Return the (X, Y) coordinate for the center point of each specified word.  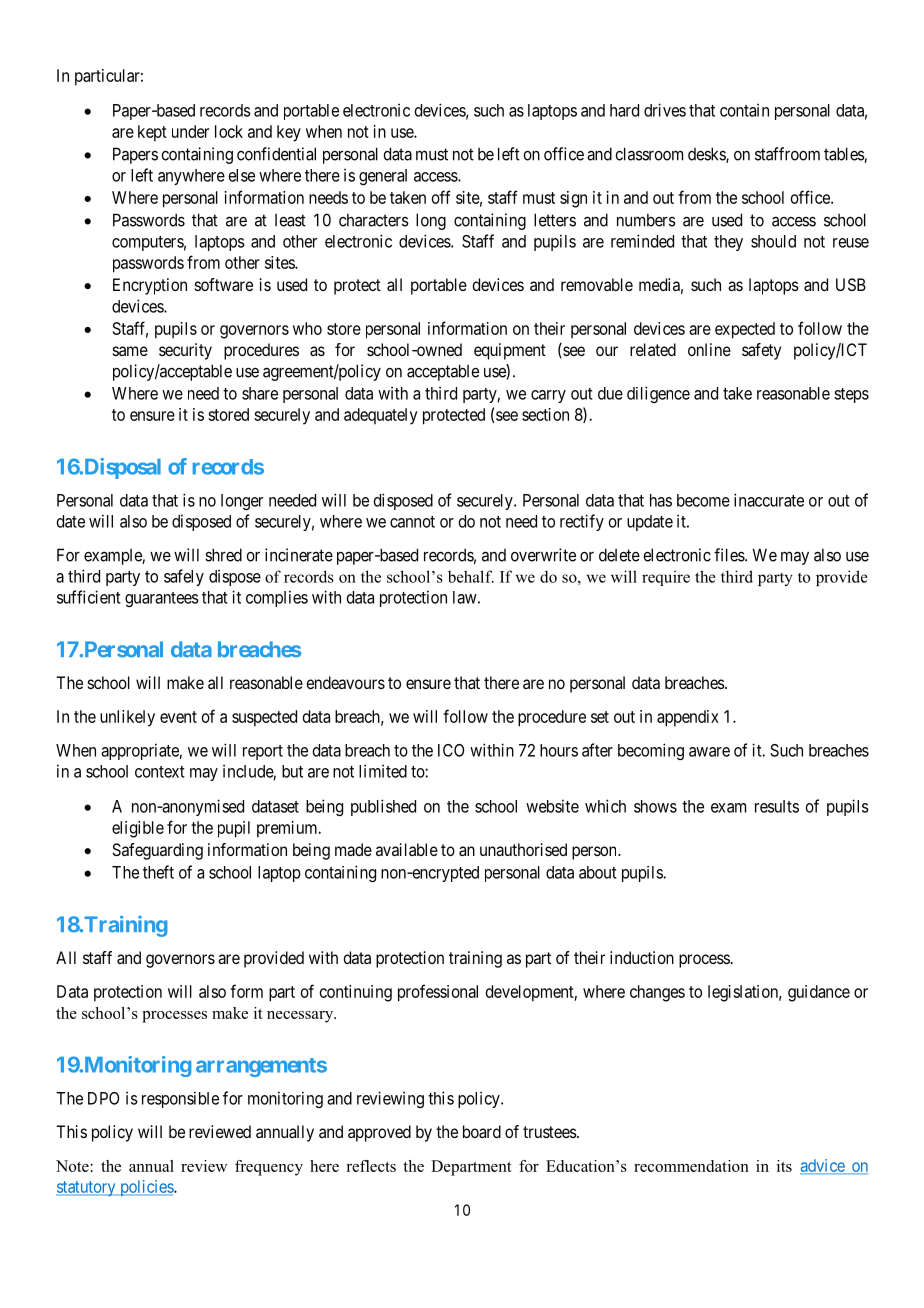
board (482, 1131)
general (383, 177)
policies (146, 1188)
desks (707, 155)
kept (152, 133)
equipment (510, 351)
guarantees (162, 599)
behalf (471, 576)
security (185, 351)
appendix (688, 718)
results (777, 806)
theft (158, 872)
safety (761, 351)
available (407, 849)
